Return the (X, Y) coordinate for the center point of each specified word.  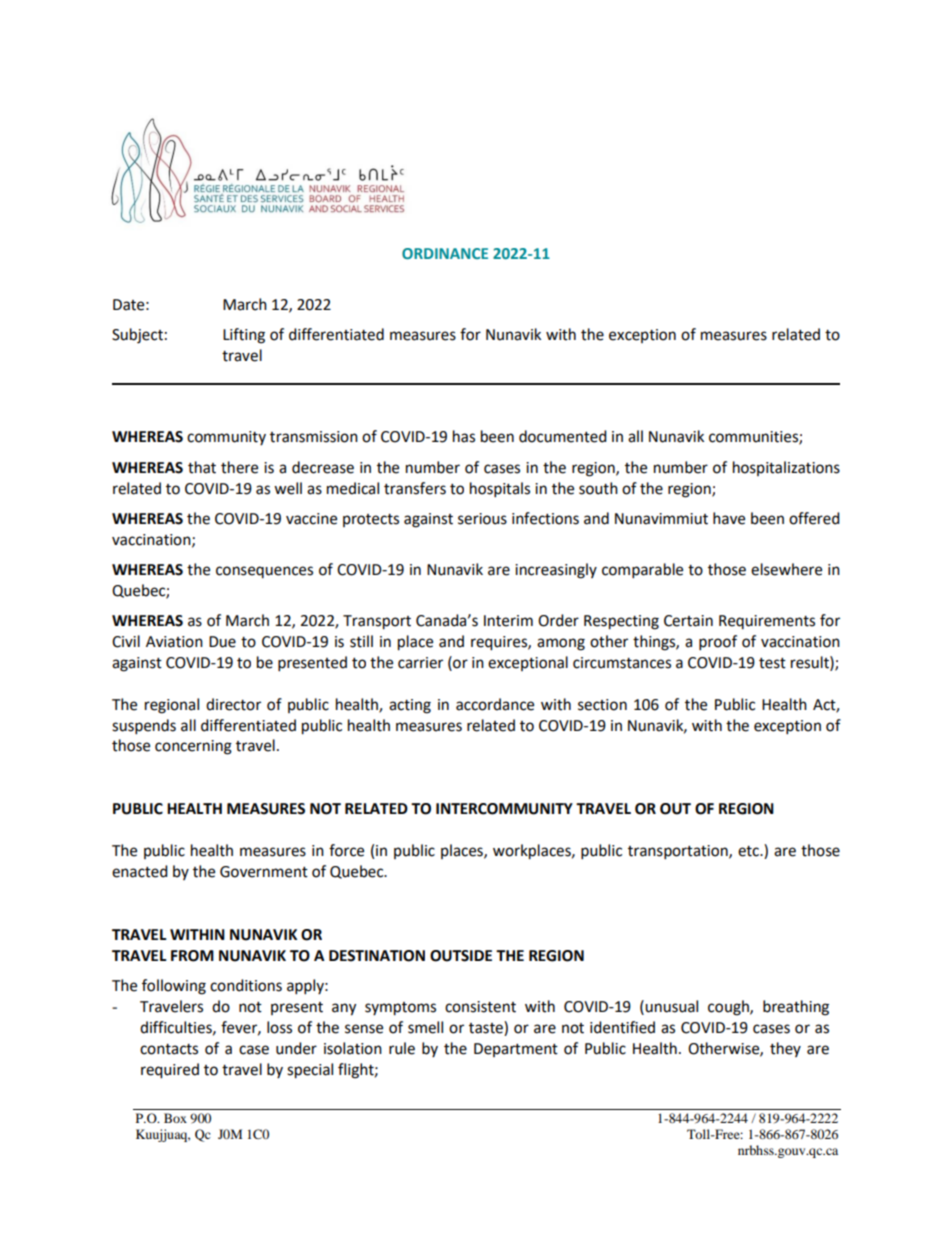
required (170, 1071)
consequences (264, 572)
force (346, 850)
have (729, 518)
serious (482, 519)
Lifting (244, 336)
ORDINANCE (445, 253)
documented (563, 436)
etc (749, 851)
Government (264, 872)
